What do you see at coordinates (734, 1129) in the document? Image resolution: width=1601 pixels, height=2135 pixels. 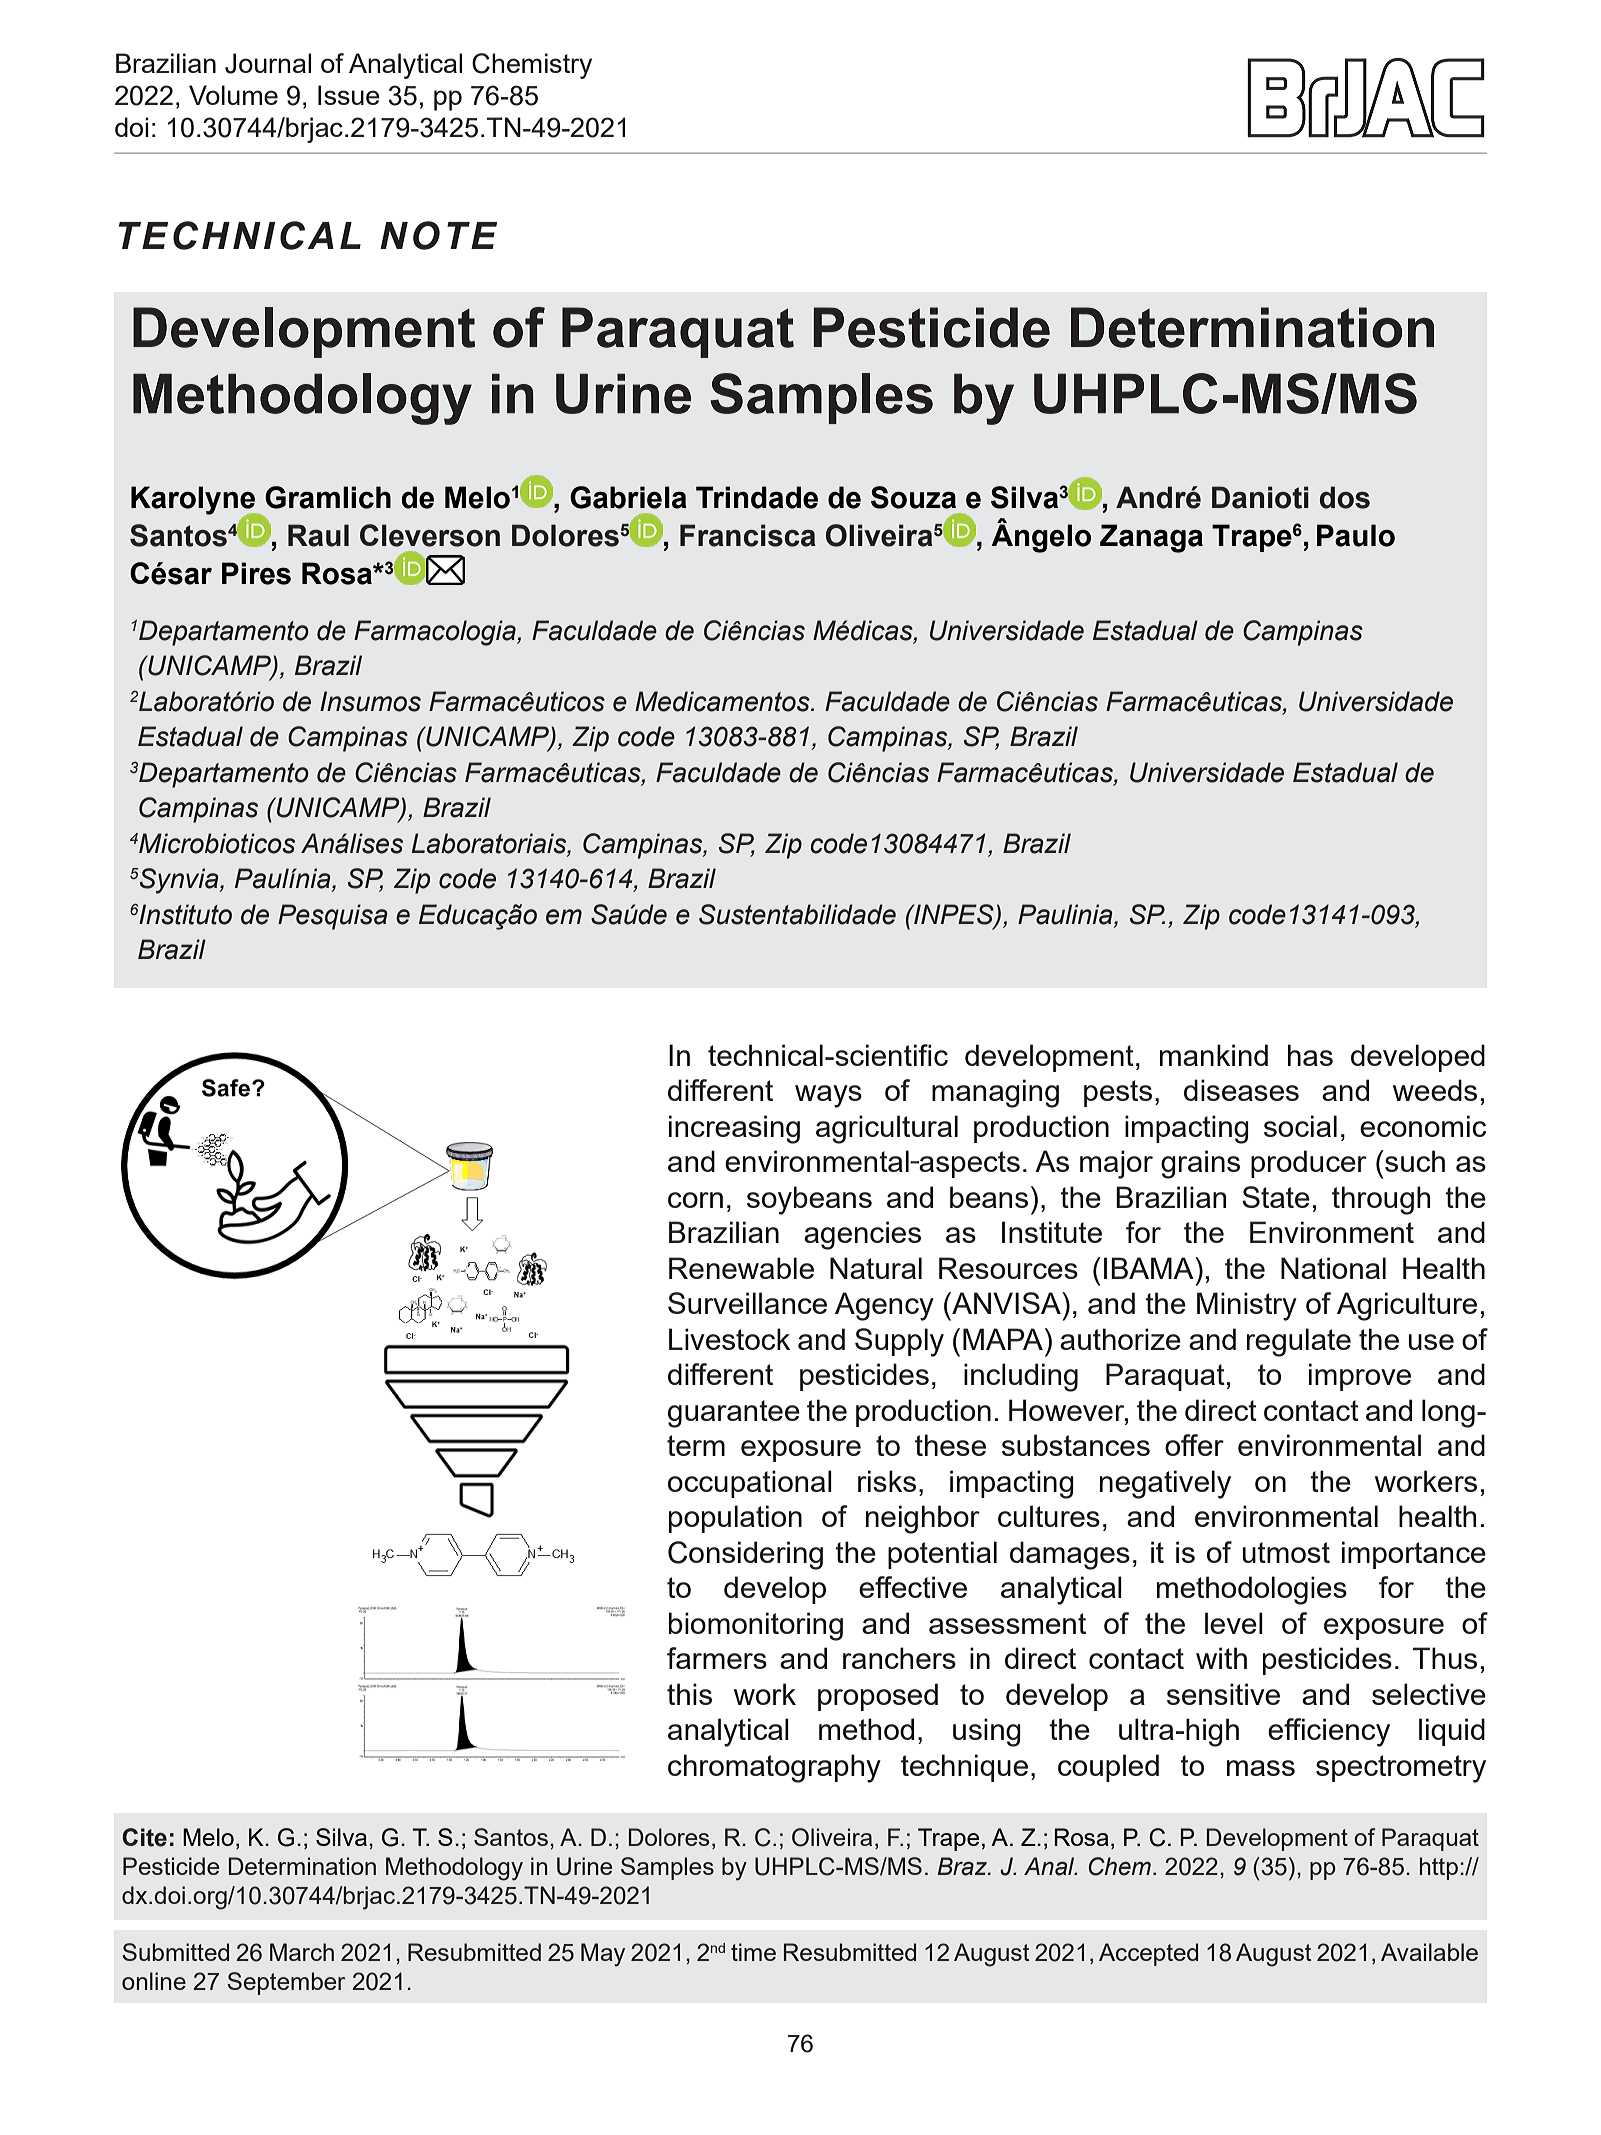 I see `increasing` at bounding box center [734, 1129].
